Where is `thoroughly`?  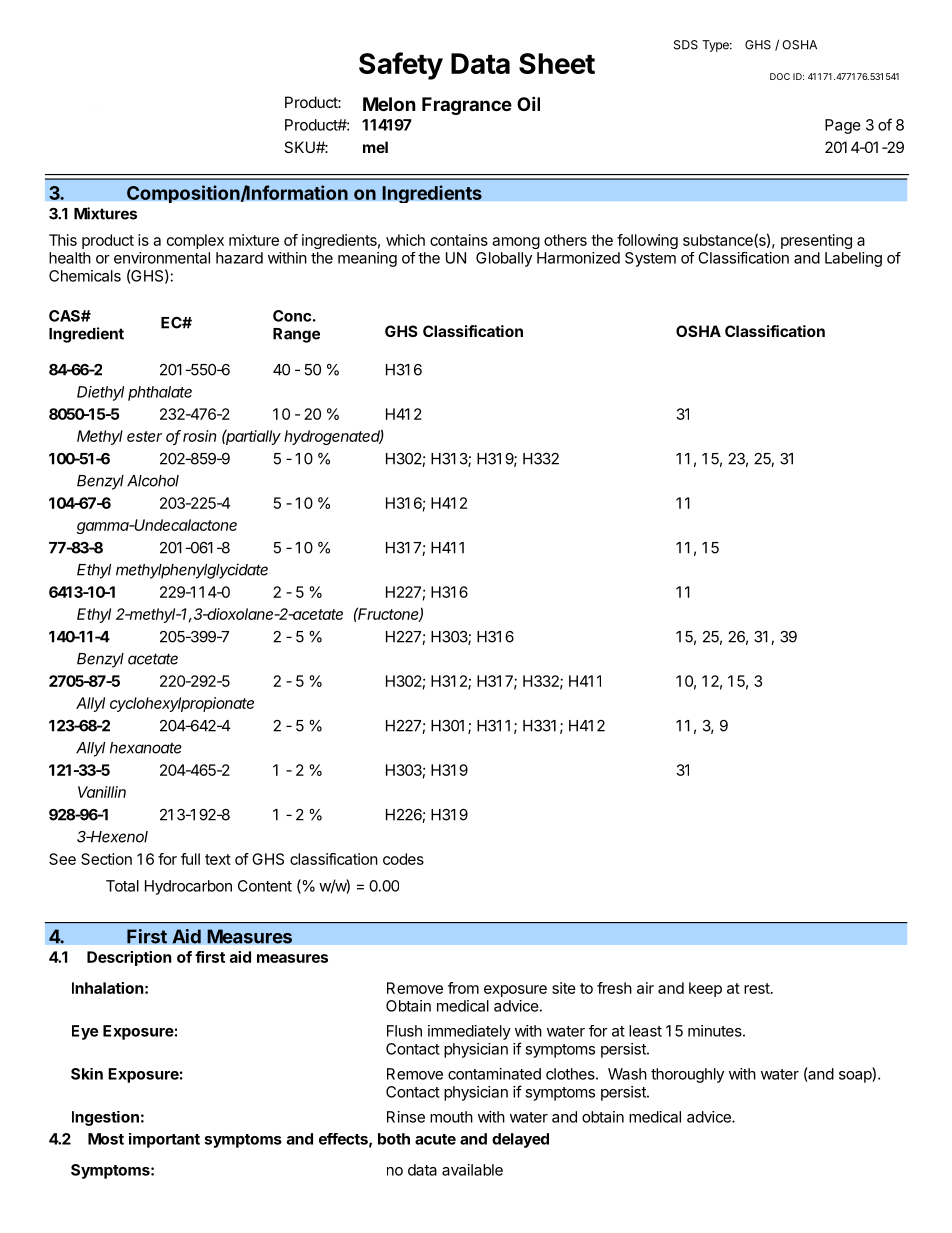
thoroughly is located at coordinates (687, 1075).
